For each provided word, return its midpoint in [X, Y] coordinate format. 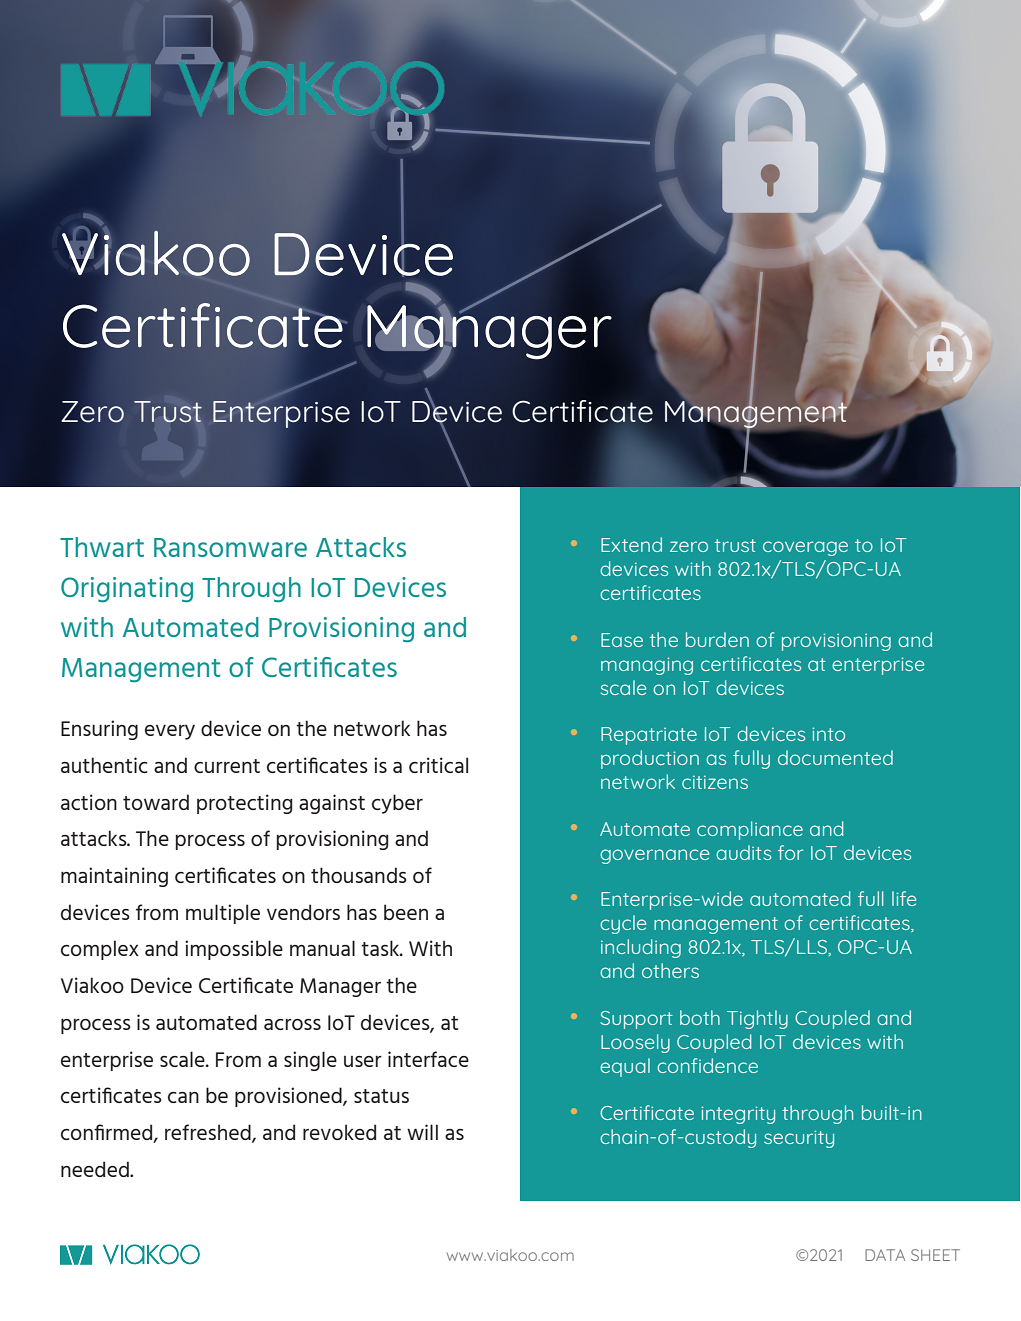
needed [96, 1169]
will [422, 1132]
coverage [805, 548]
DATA [885, 1255]
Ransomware [230, 547]
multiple [223, 914]
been [406, 912]
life [904, 898]
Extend [631, 544]
